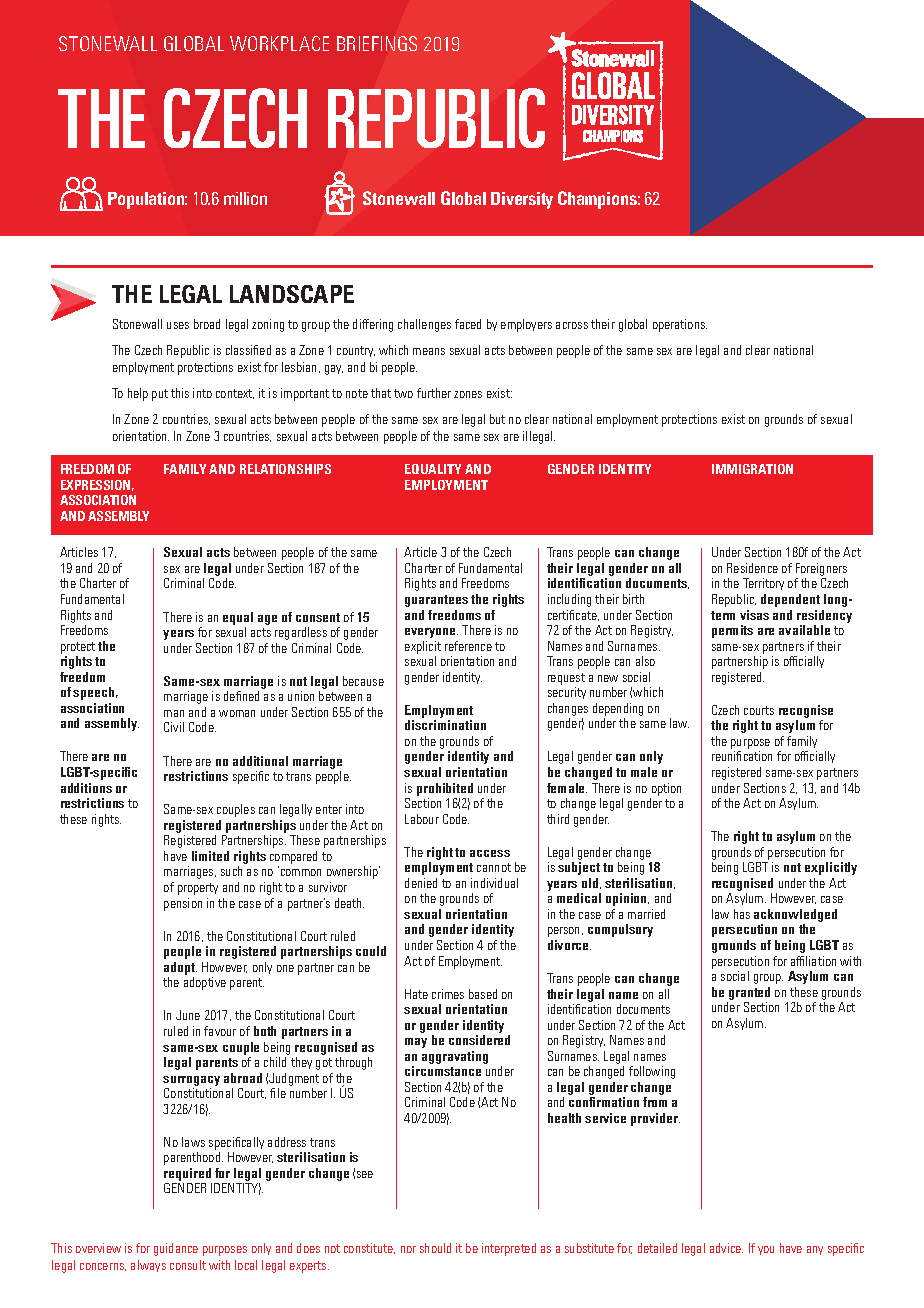 This page has width=924, height=1308. I want to click on WORKPLACE, so click(279, 43).
